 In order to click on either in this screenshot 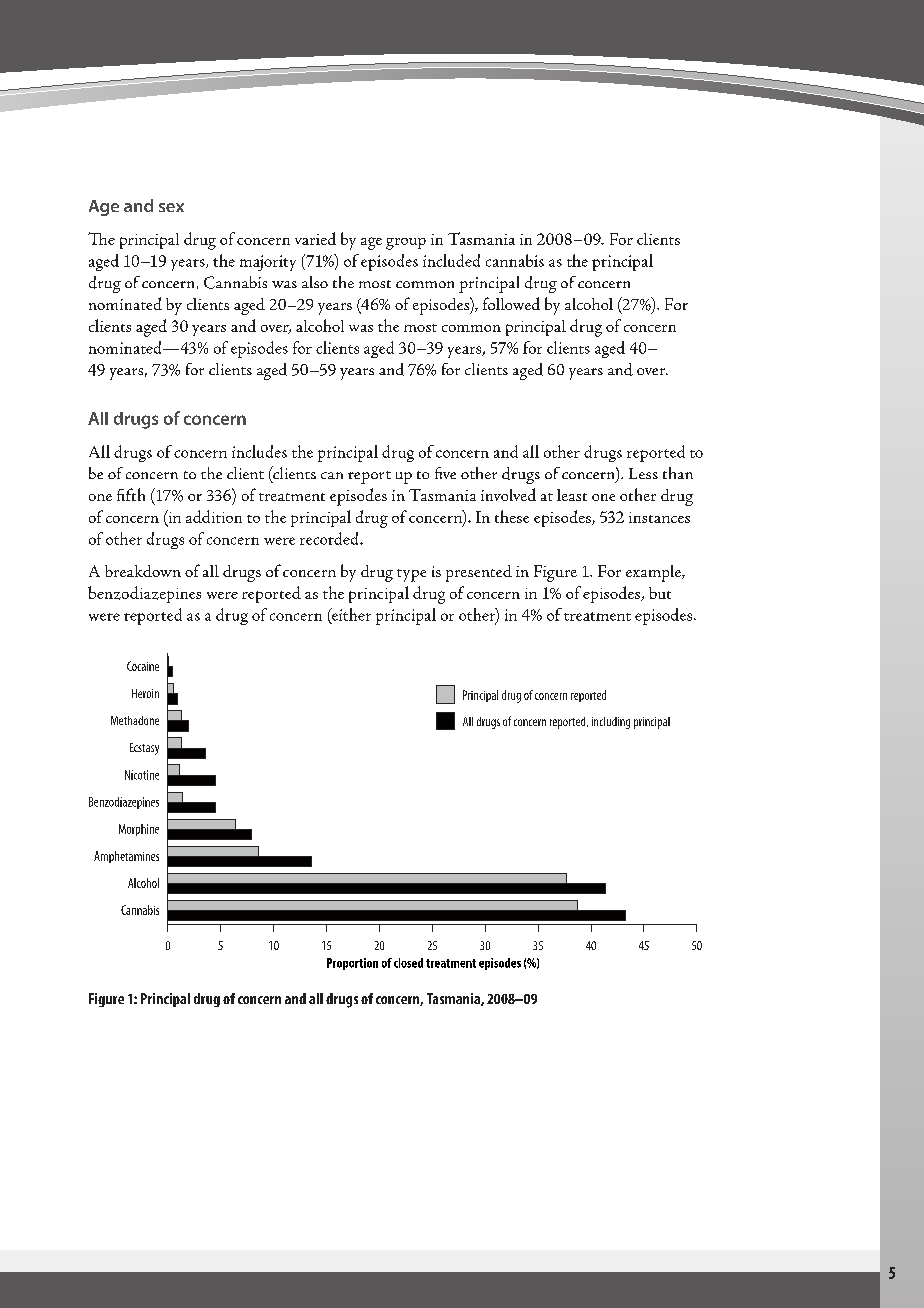, I will do `click(350, 615)`.
